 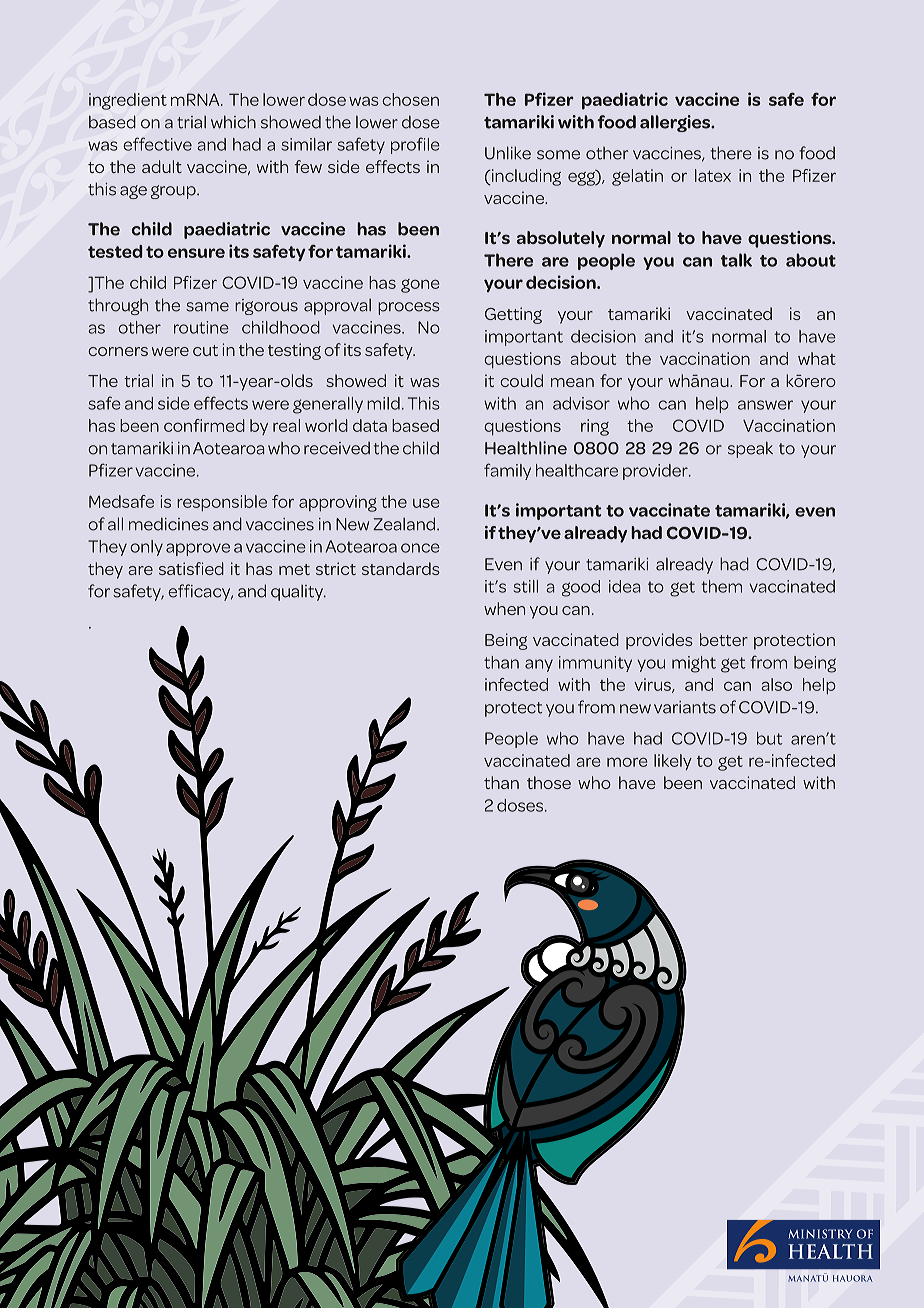 I want to click on chosen, so click(x=410, y=99).
